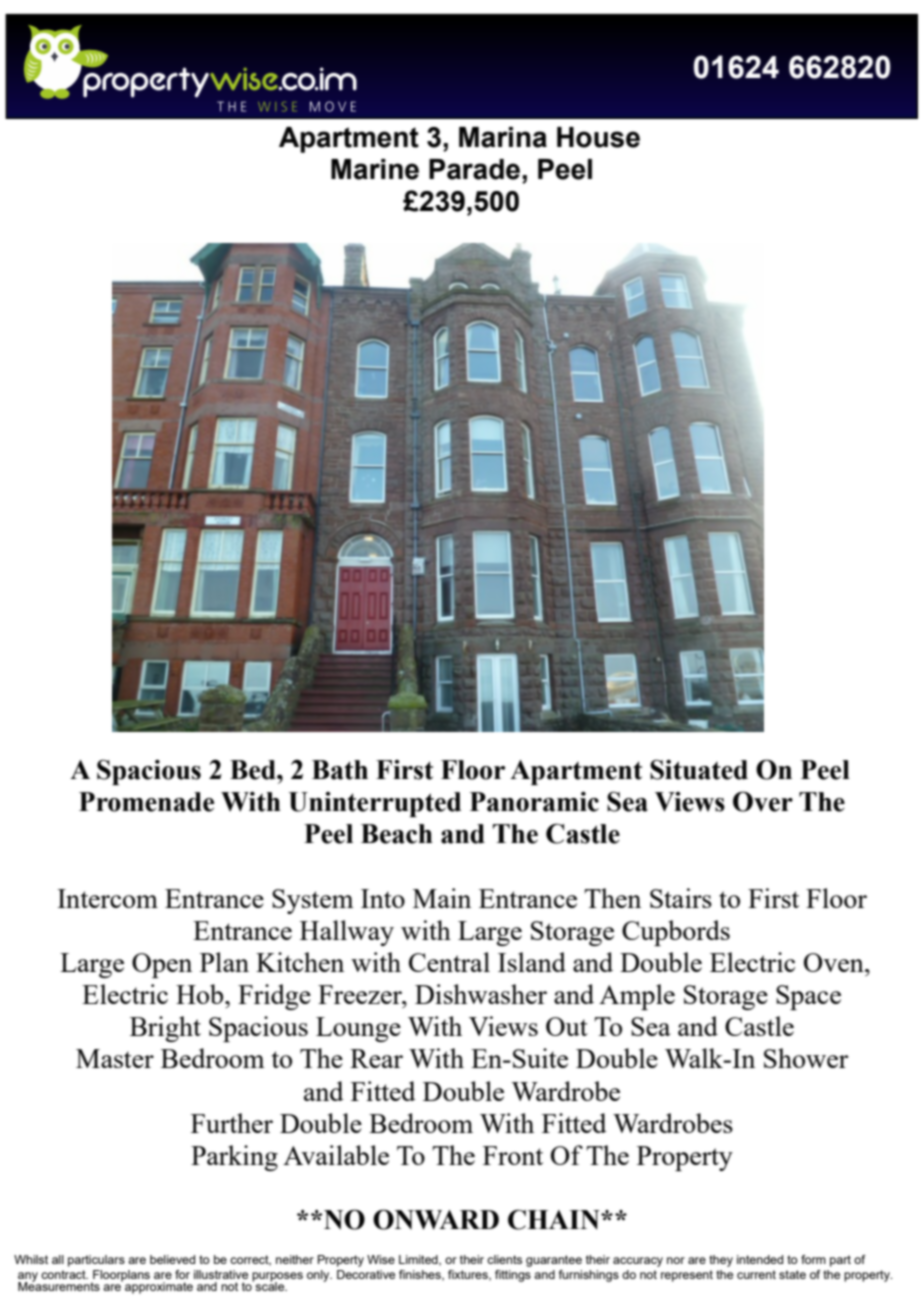 This document has width=924, height=1308. I want to click on Situated, so click(699, 769).
